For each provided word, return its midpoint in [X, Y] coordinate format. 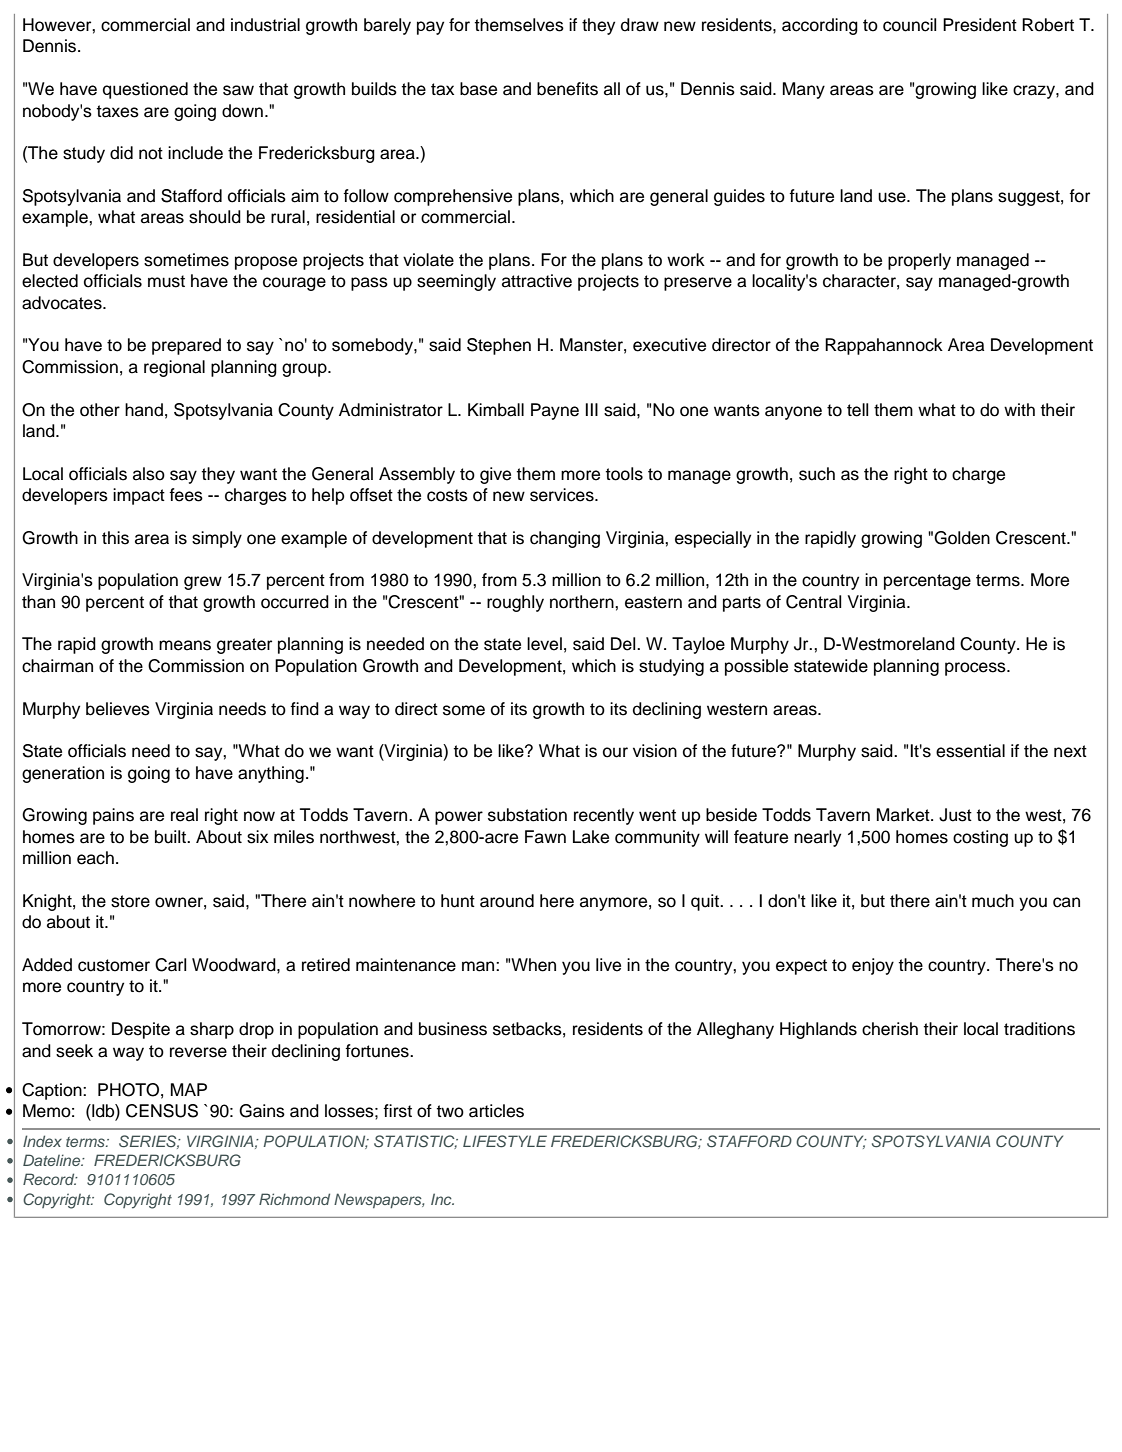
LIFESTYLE [505, 1141]
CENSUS [162, 1111]
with [1019, 409]
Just [955, 815]
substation [527, 815]
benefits [567, 89]
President [980, 25]
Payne [555, 411]
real [184, 815]
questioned [145, 90]
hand [144, 410]
